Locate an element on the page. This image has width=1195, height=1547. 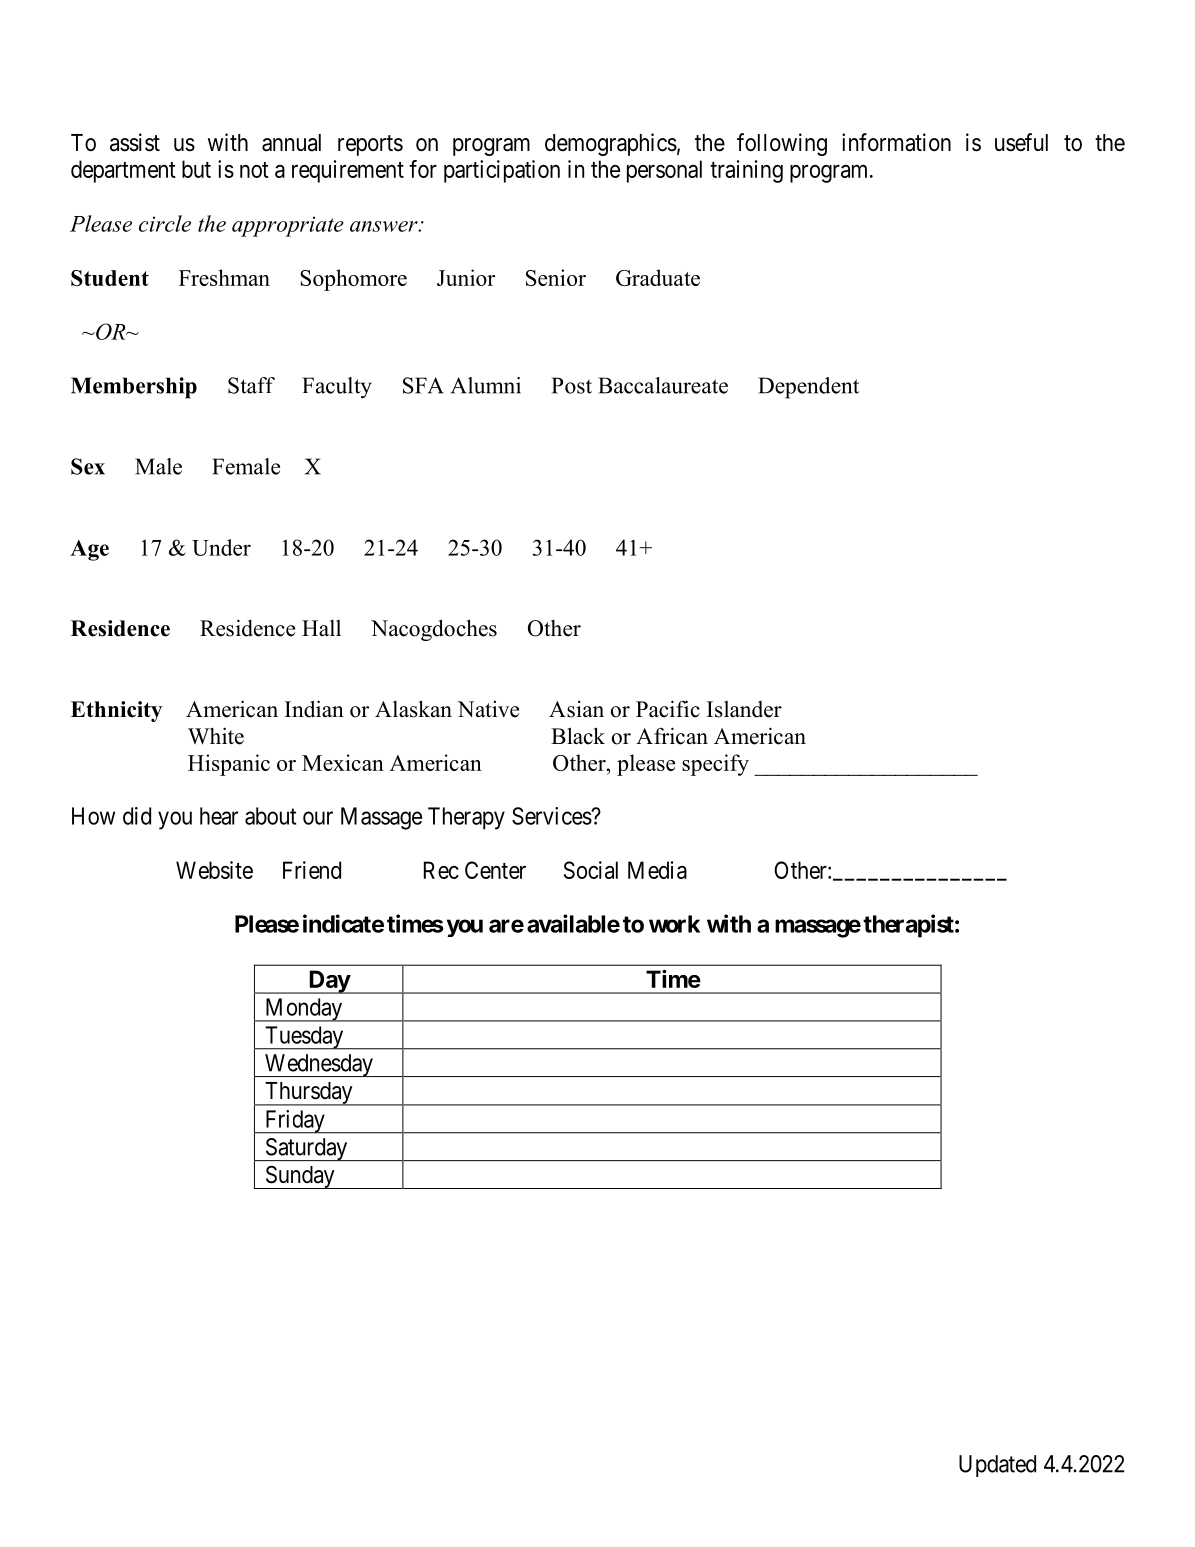
Sunday is located at coordinates (300, 1177).
